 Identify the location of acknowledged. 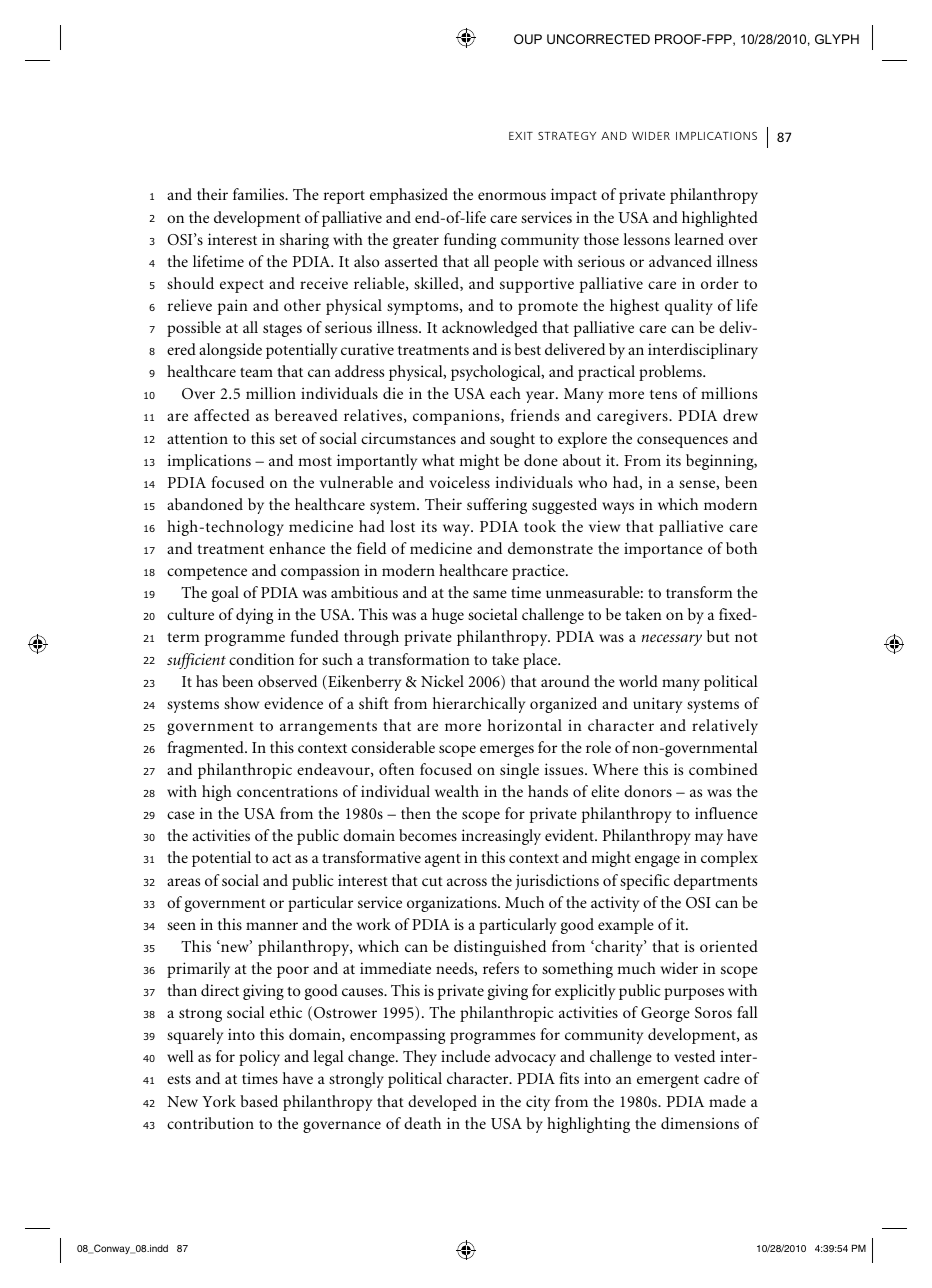
(490, 329).
